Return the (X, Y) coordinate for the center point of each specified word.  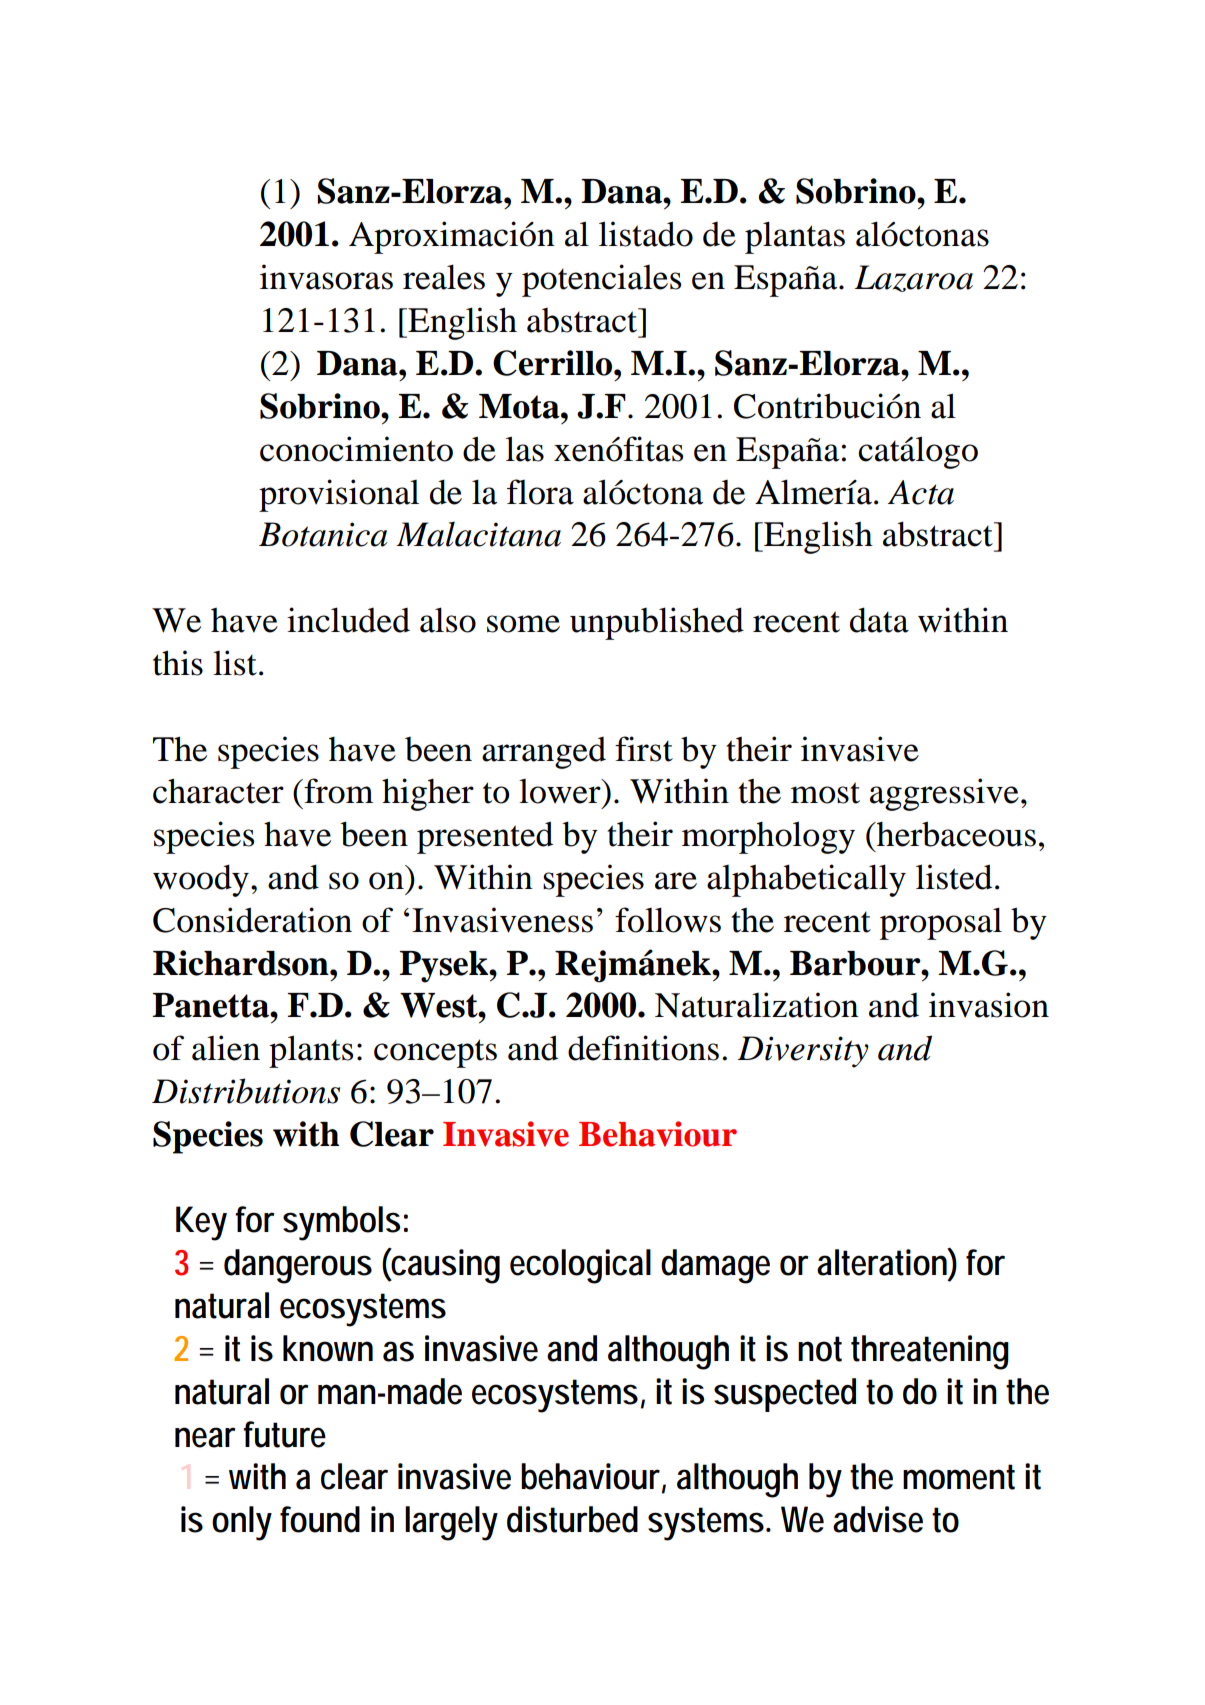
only (242, 1523)
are (676, 881)
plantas (795, 237)
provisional (339, 495)
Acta (921, 492)
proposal (941, 923)
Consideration (252, 920)
